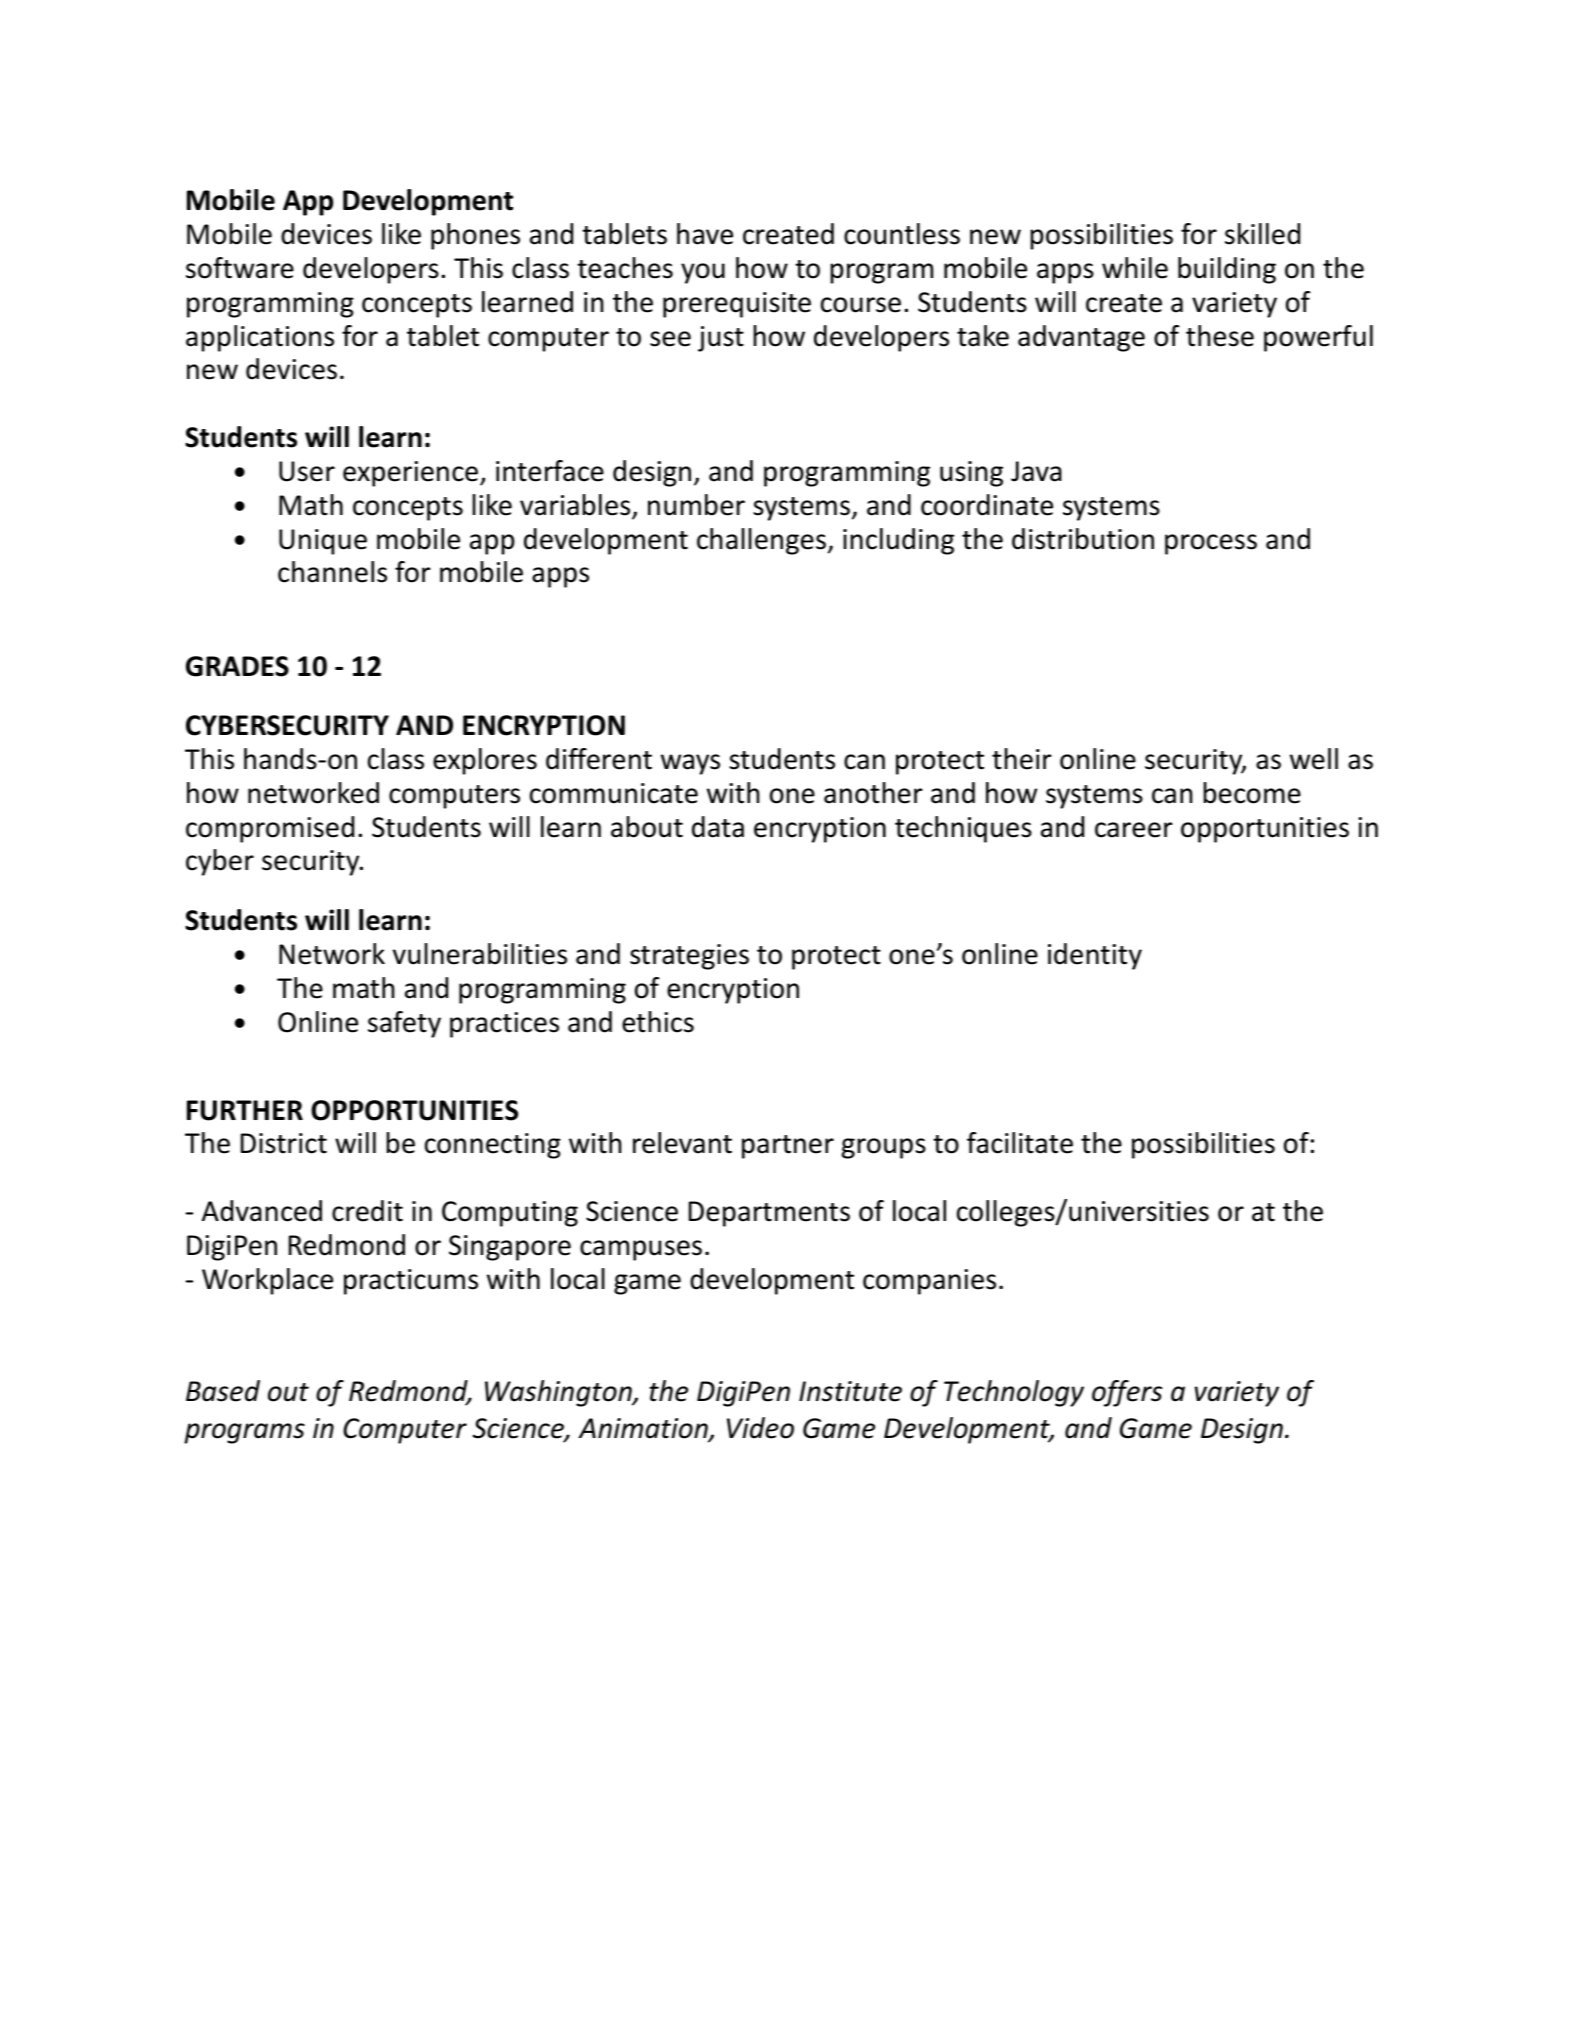 Image resolution: width=1571 pixels, height=2032 pixels. Describe the element at coordinates (718, 827) in the screenshot. I see `data` at that location.
